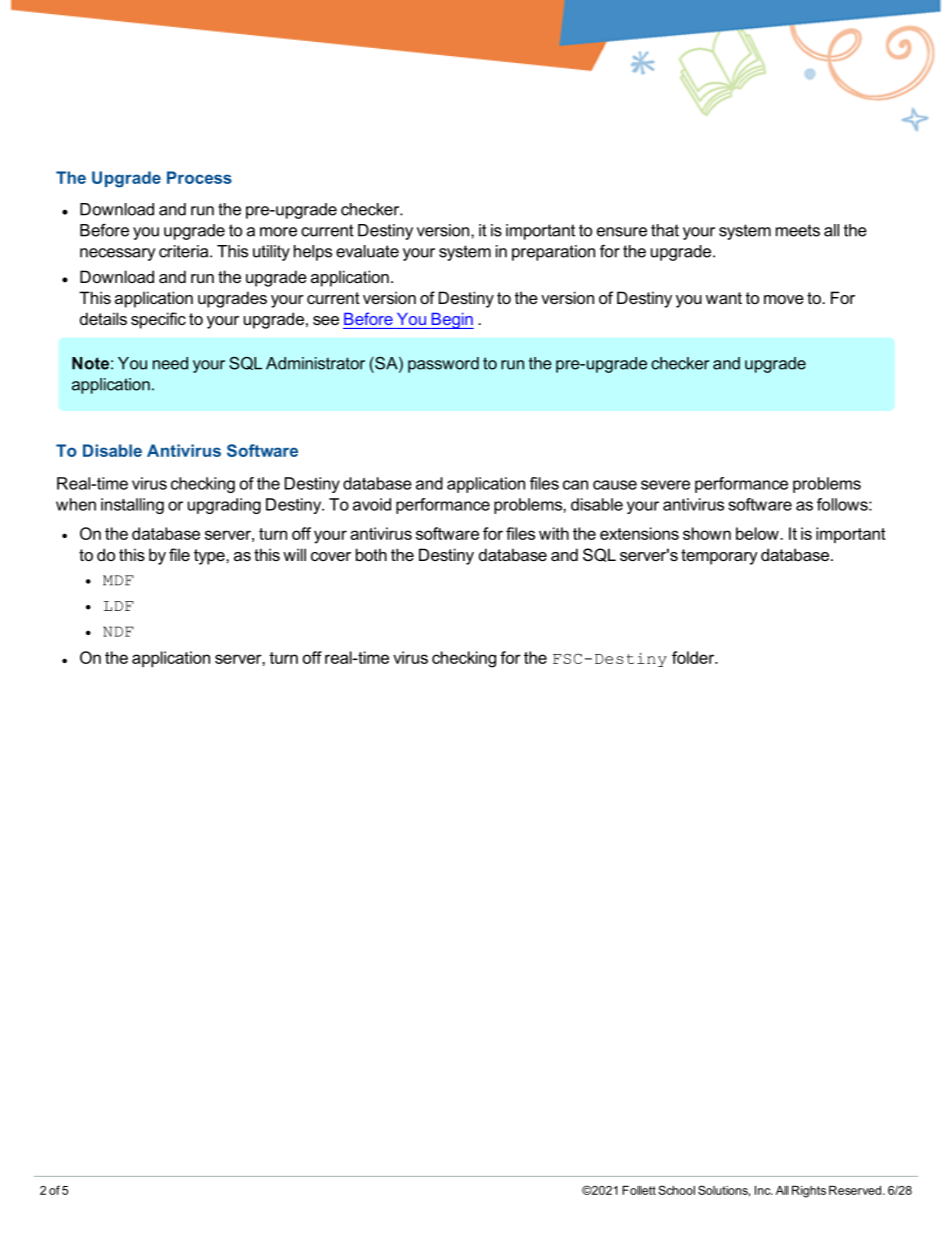 The height and width of the screenshot is (1233, 952). I want to click on preparation, so click(553, 253).
